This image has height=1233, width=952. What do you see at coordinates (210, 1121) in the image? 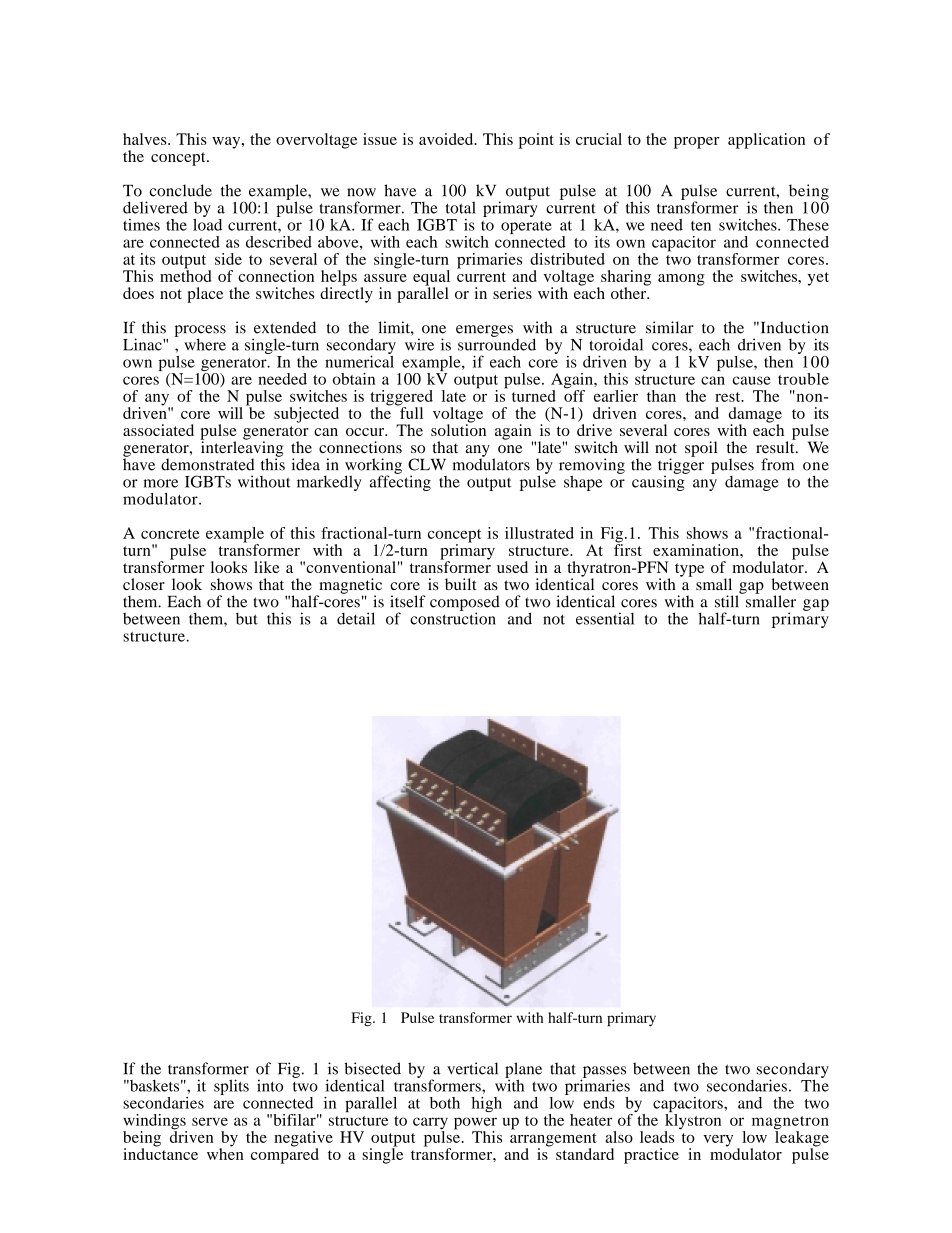
I see `serve` at bounding box center [210, 1121].
